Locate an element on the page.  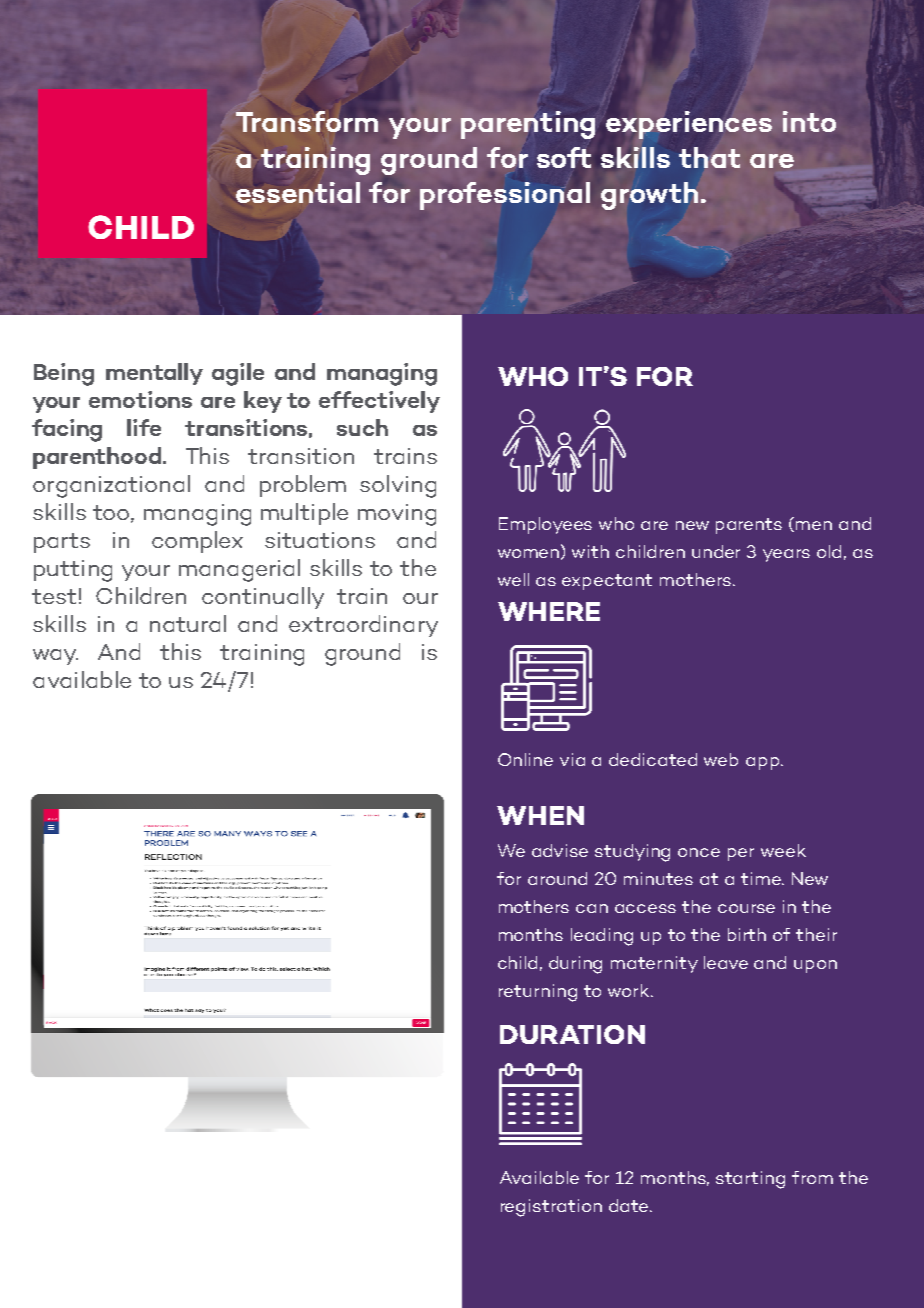
solving is located at coordinates (398, 486).
